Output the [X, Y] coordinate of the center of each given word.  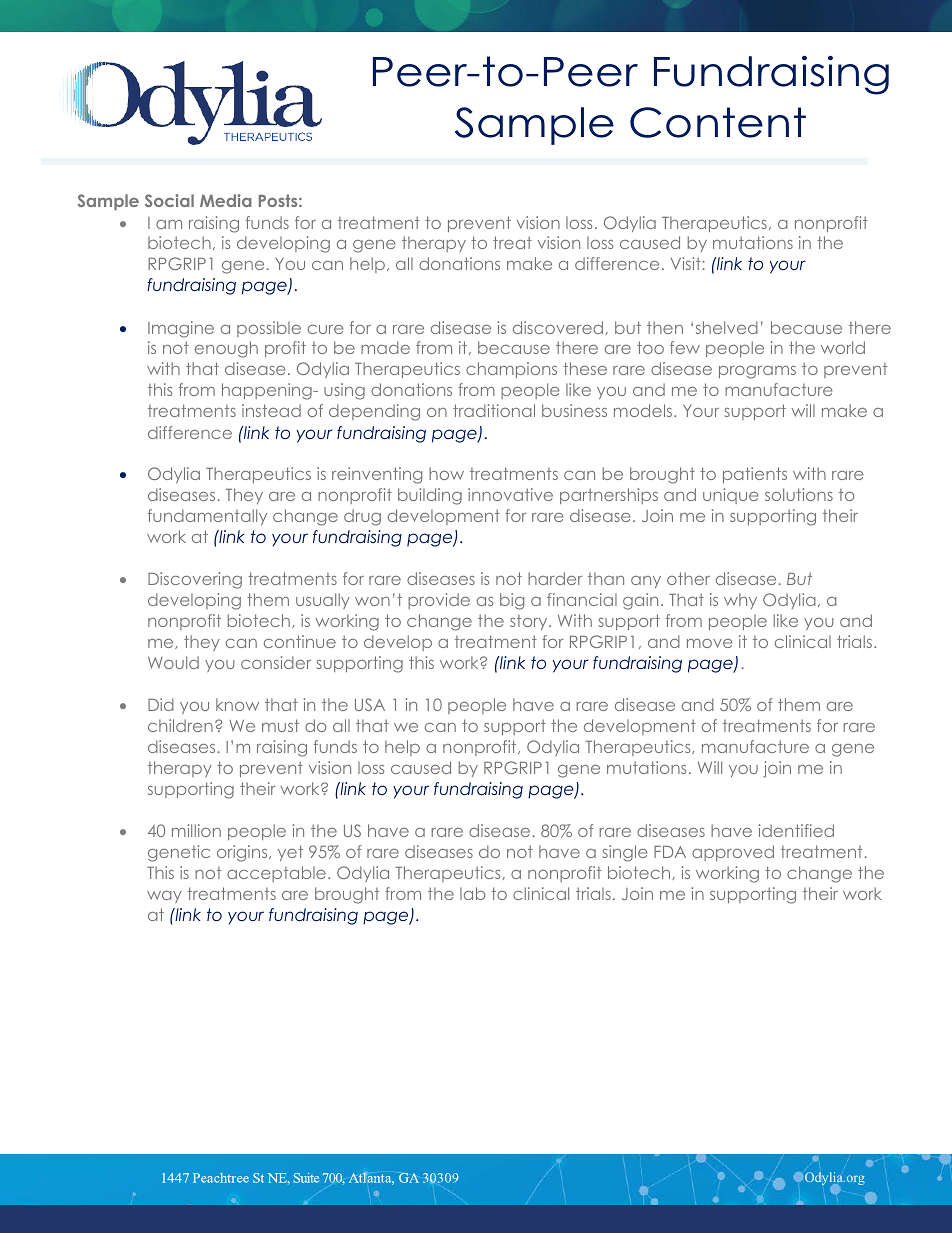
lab [472, 893]
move [709, 643]
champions [511, 370]
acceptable [276, 874]
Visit [686, 263]
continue [300, 641]
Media [226, 200]
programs [757, 372]
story [530, 622]
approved [733, 853]
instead [271, 410]
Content [718, 122]
